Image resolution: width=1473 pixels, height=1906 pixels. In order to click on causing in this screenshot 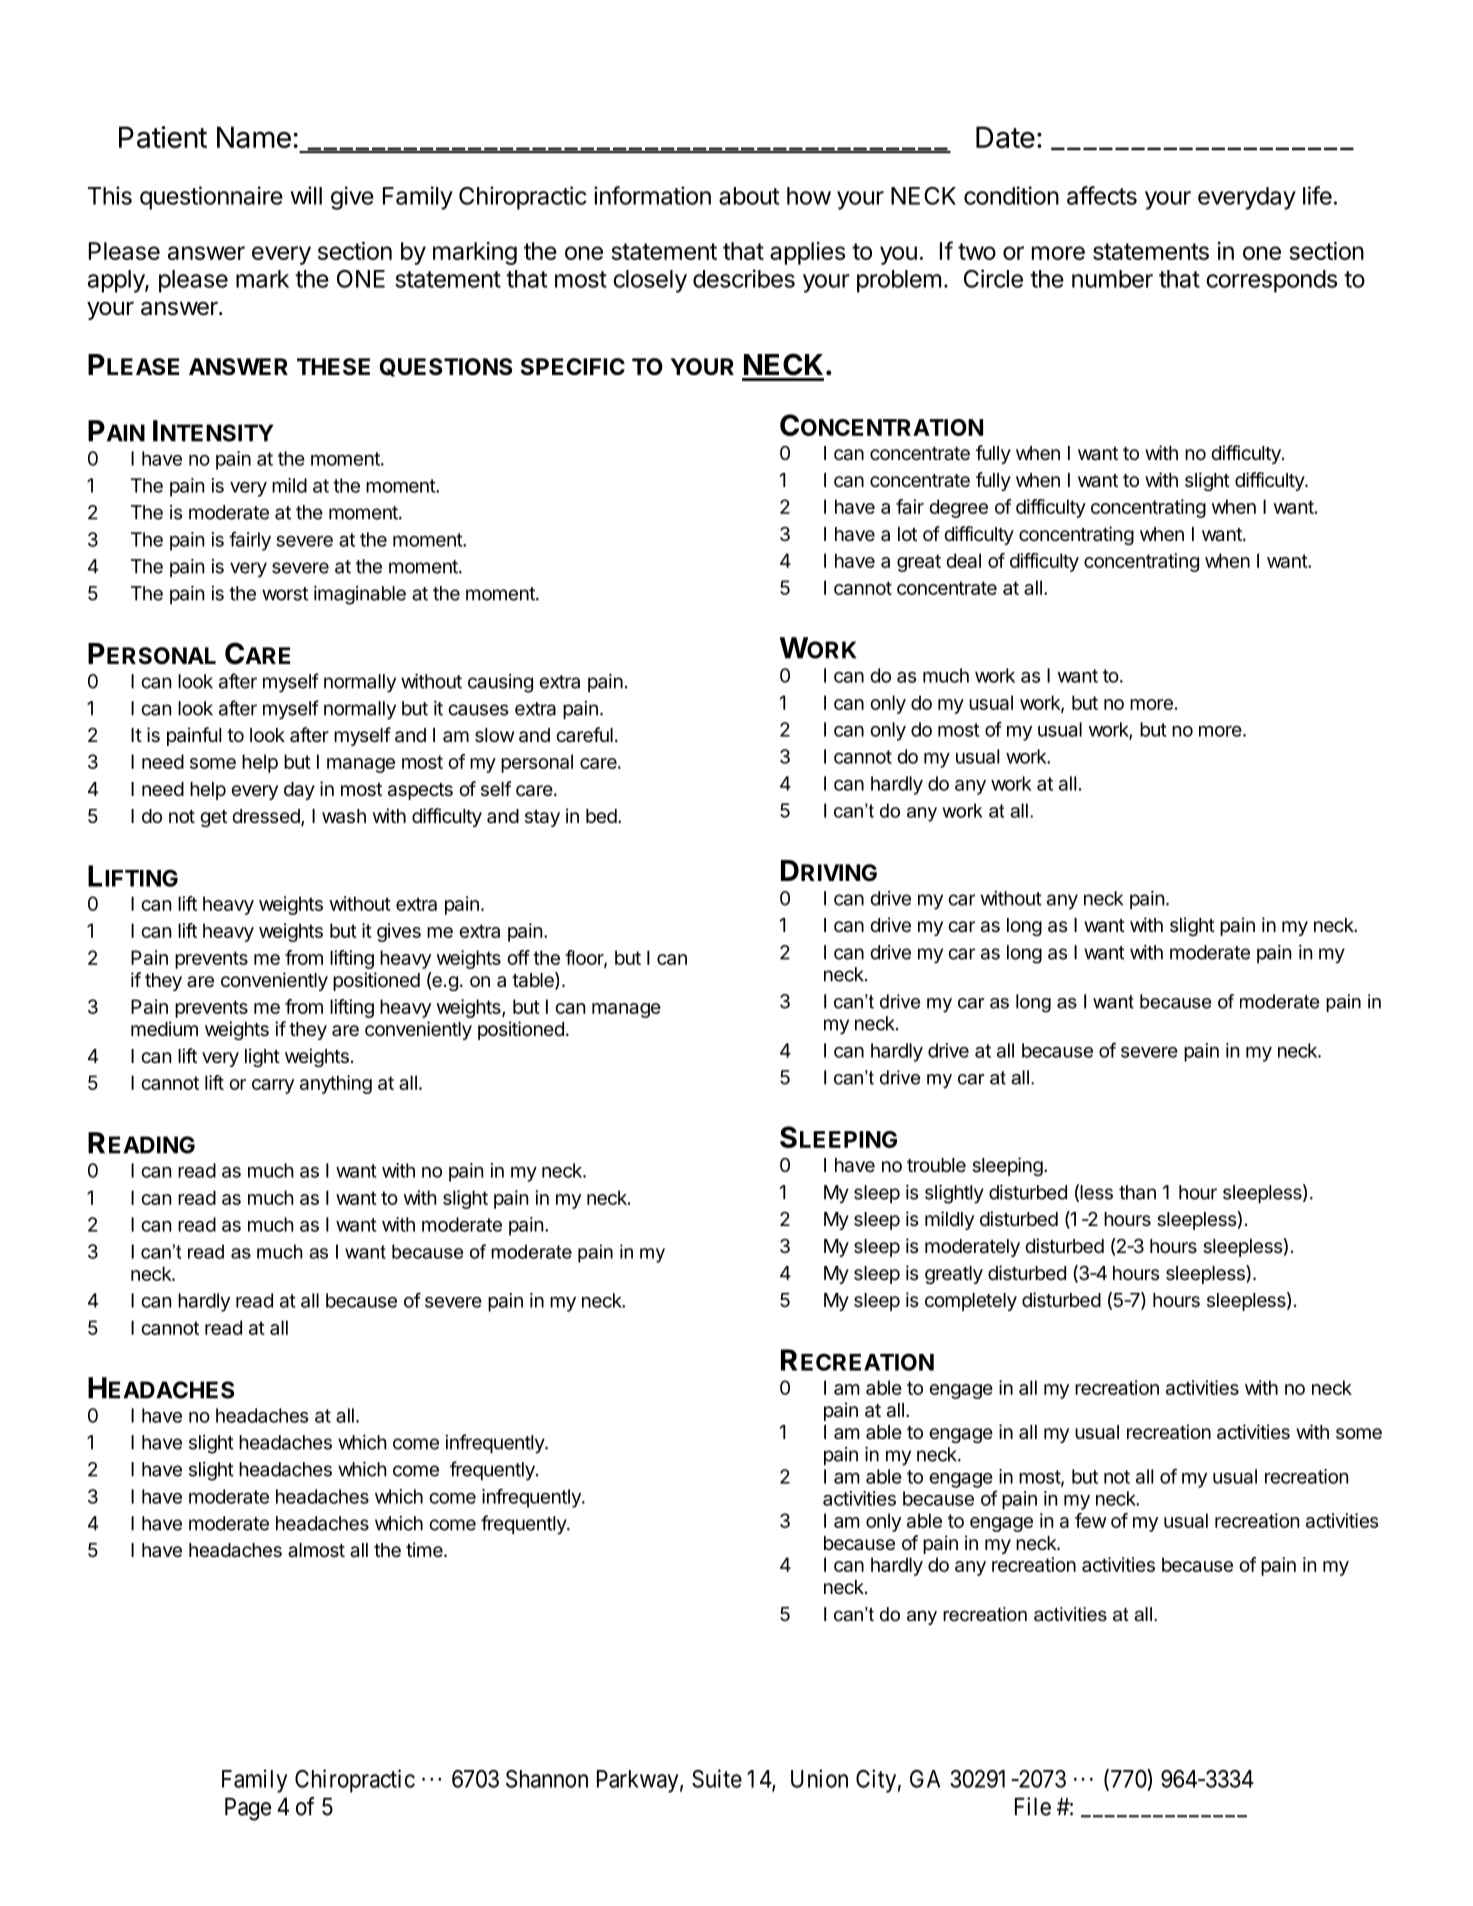, I will do `click(500, 683)`.
